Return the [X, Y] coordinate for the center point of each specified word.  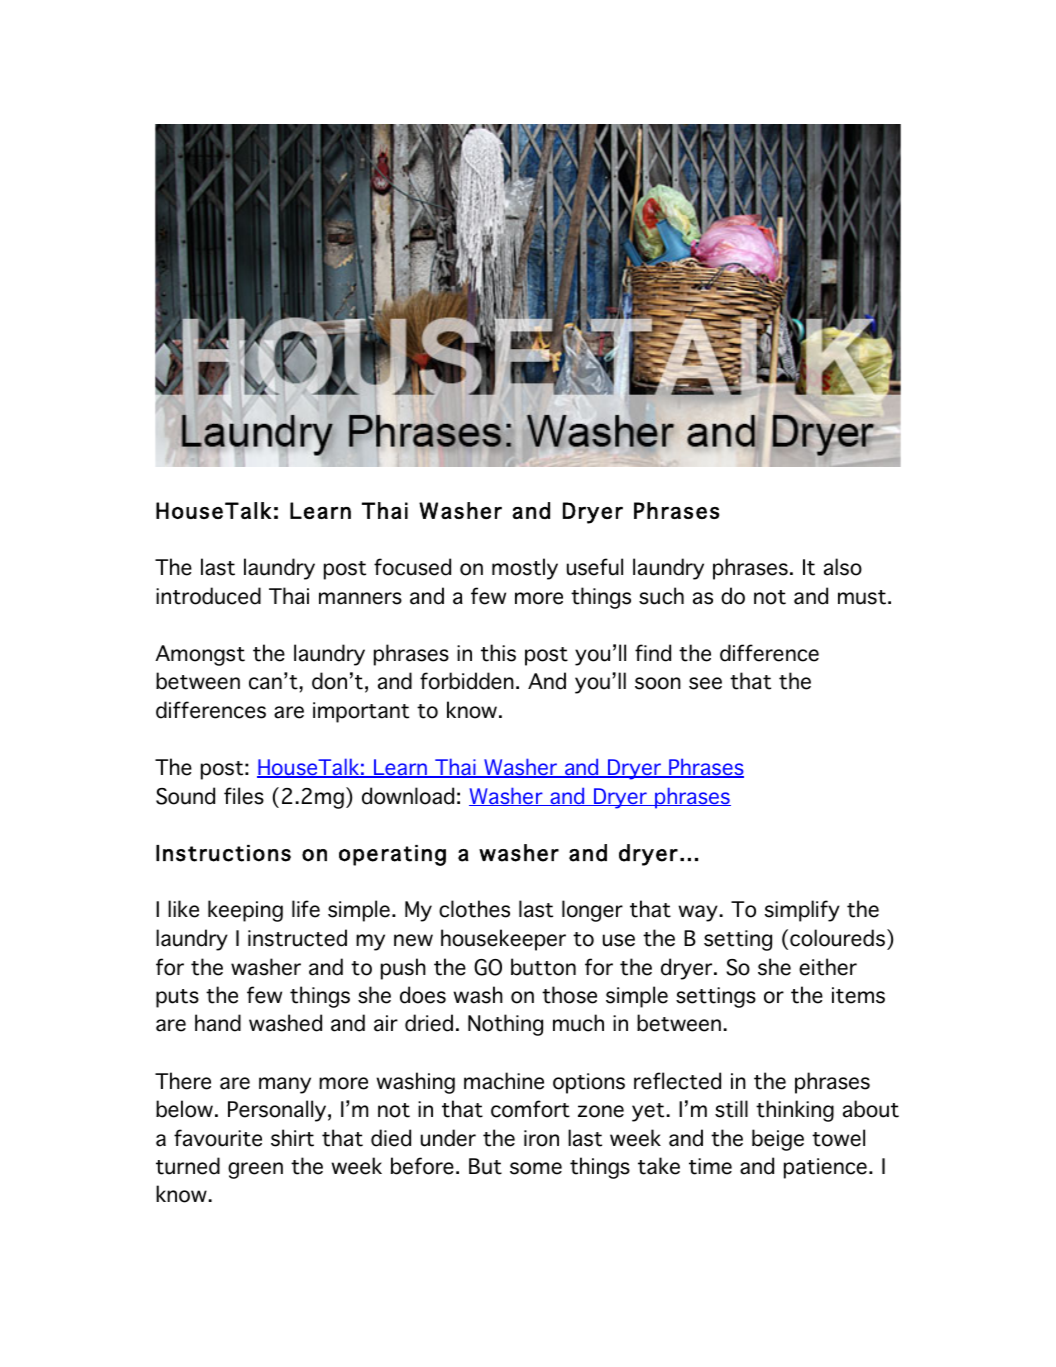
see [705, 683]
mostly [525, 569]
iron [541, 1138]
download [408, 796]
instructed [297, 938]
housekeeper [503, 940]
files [244, 796]
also [843, 567]
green [255, 1170]
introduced [208, 596]
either [828, 967]
